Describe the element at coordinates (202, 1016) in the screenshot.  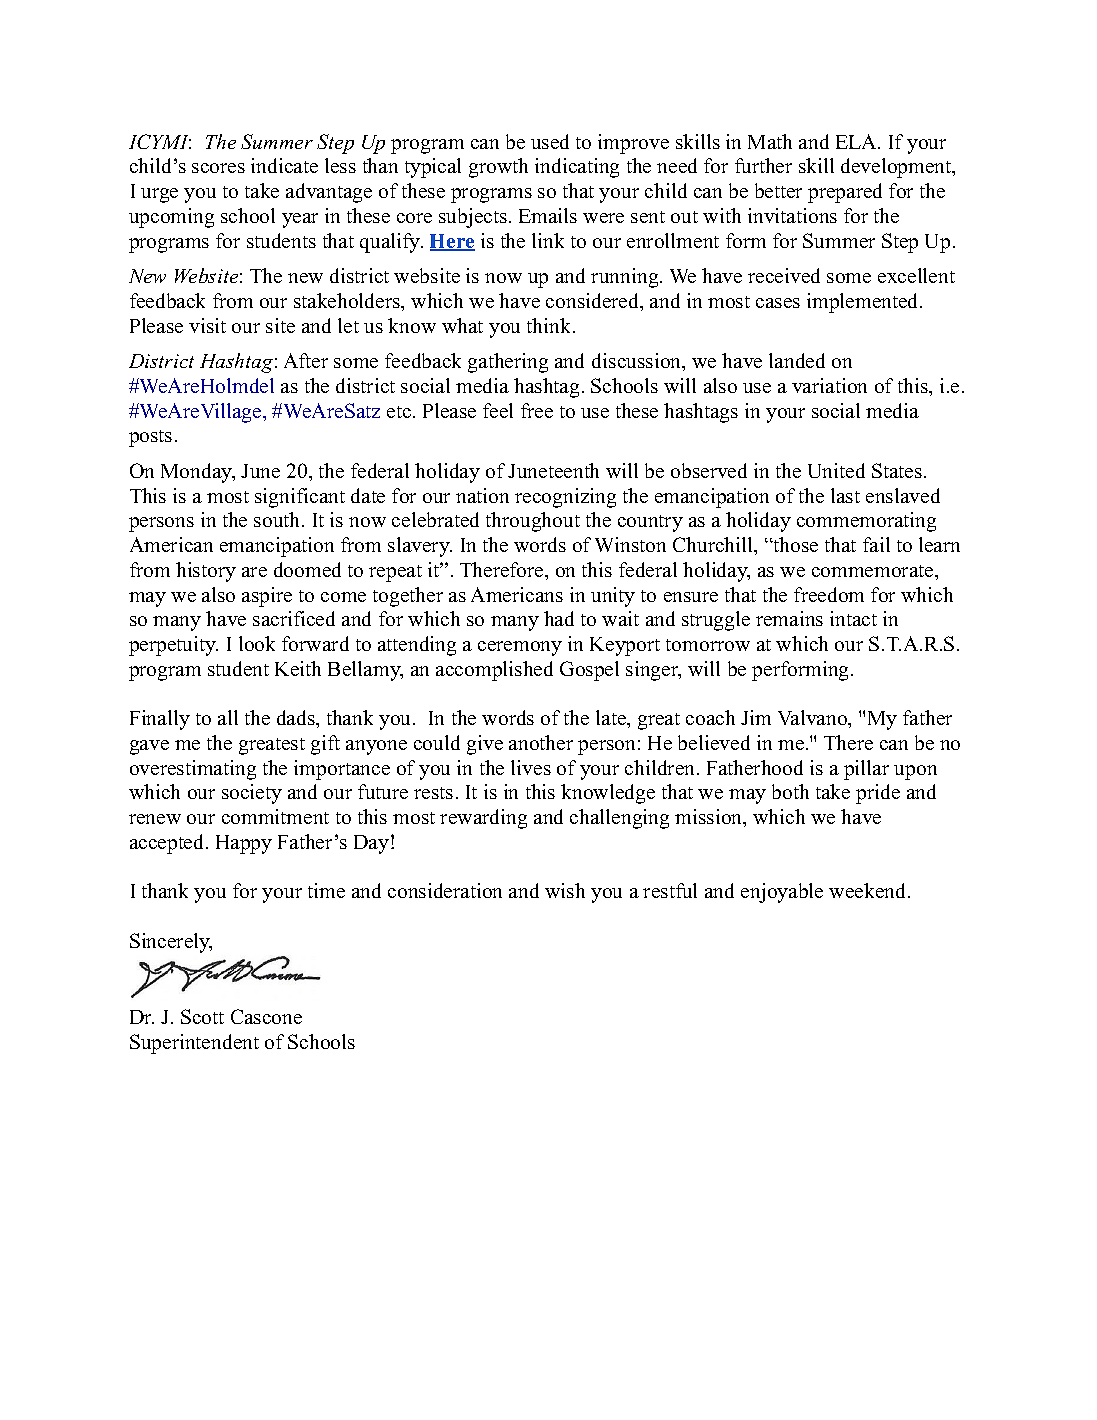
I see `Scott` at that location.
